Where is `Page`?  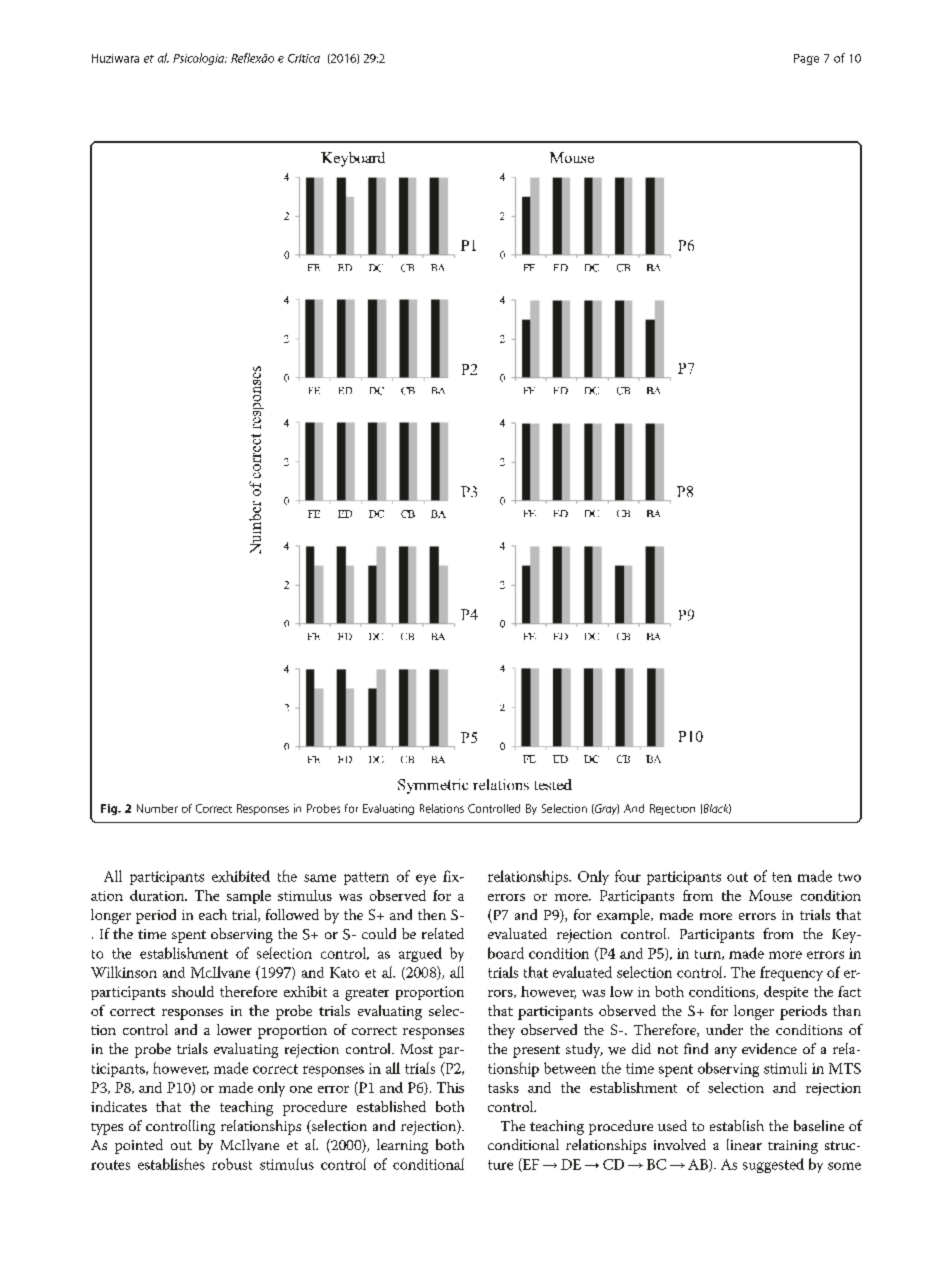 Page is located at coordinates (806, 59).
